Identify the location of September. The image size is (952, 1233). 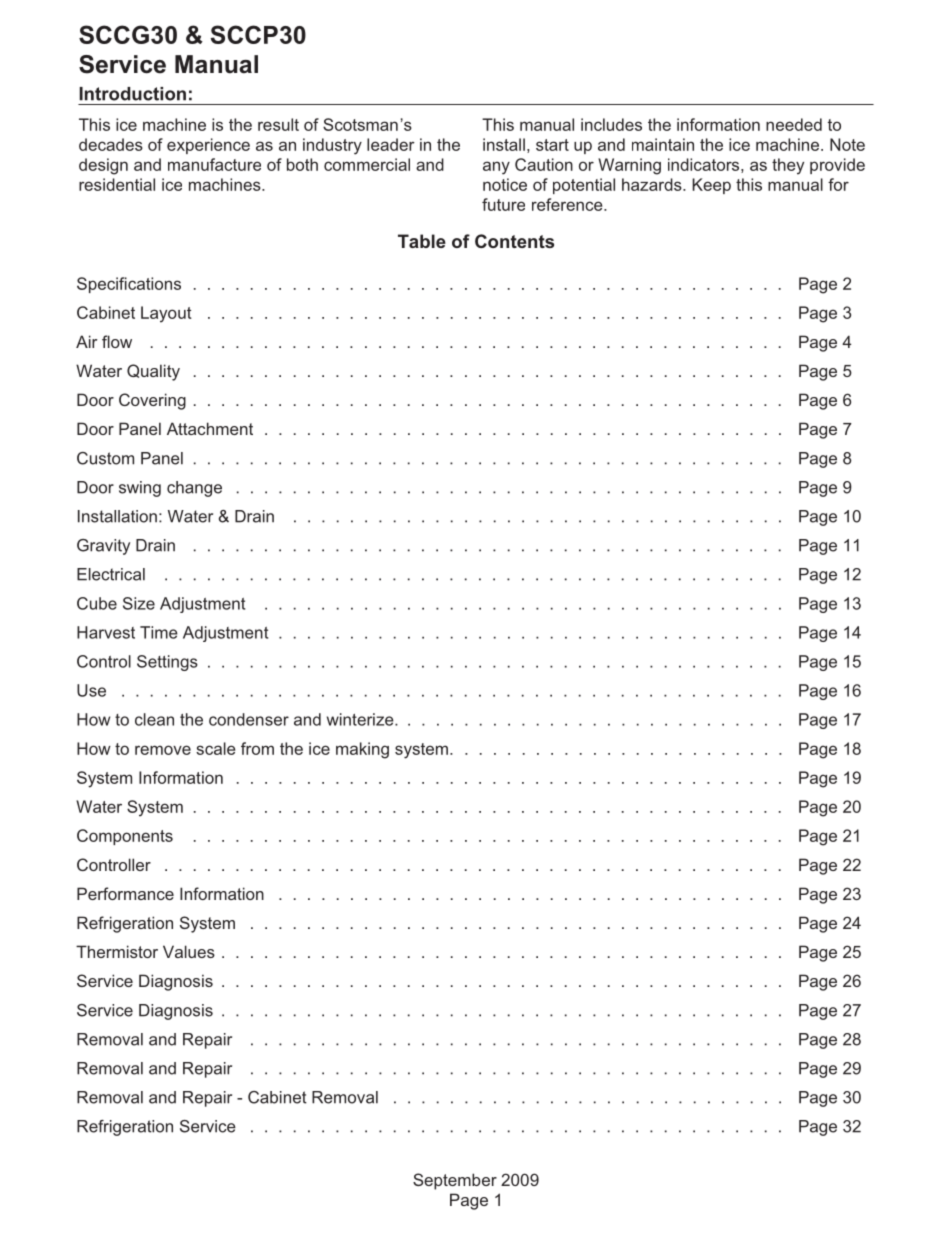
(455, 1181).
